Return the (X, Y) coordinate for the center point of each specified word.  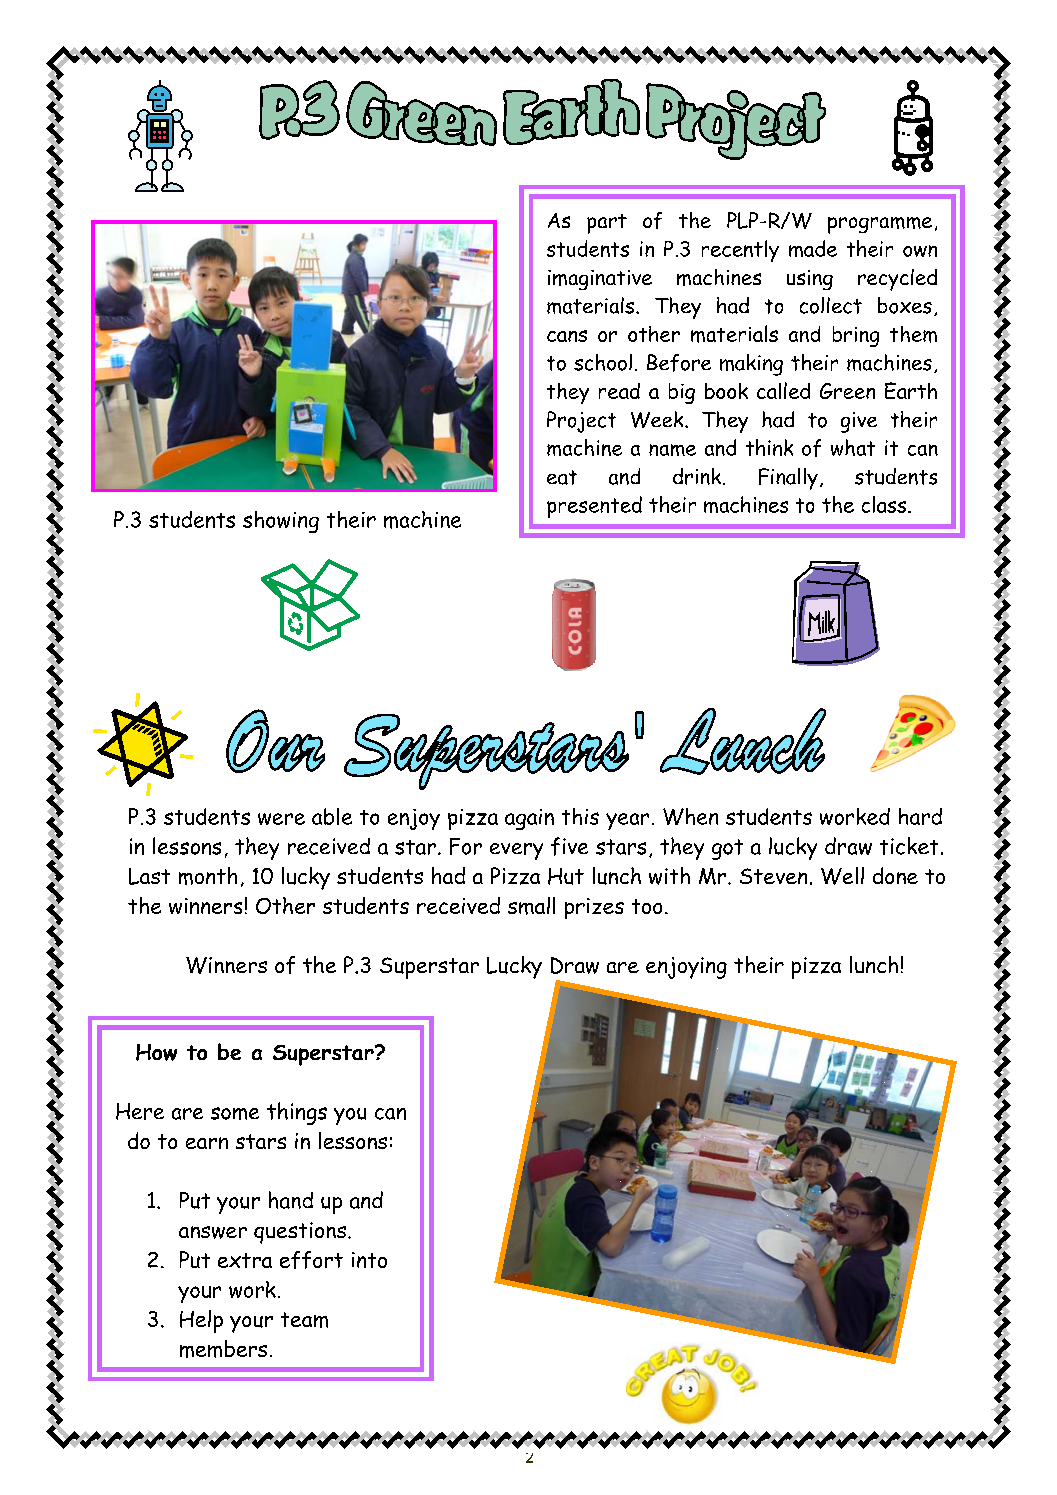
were (281, 819)
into (369, 1260)
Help (201, 1321)
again (529, 819)
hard (920, 816)
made (813, 248)
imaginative (600, 280)
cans (567, 336)
